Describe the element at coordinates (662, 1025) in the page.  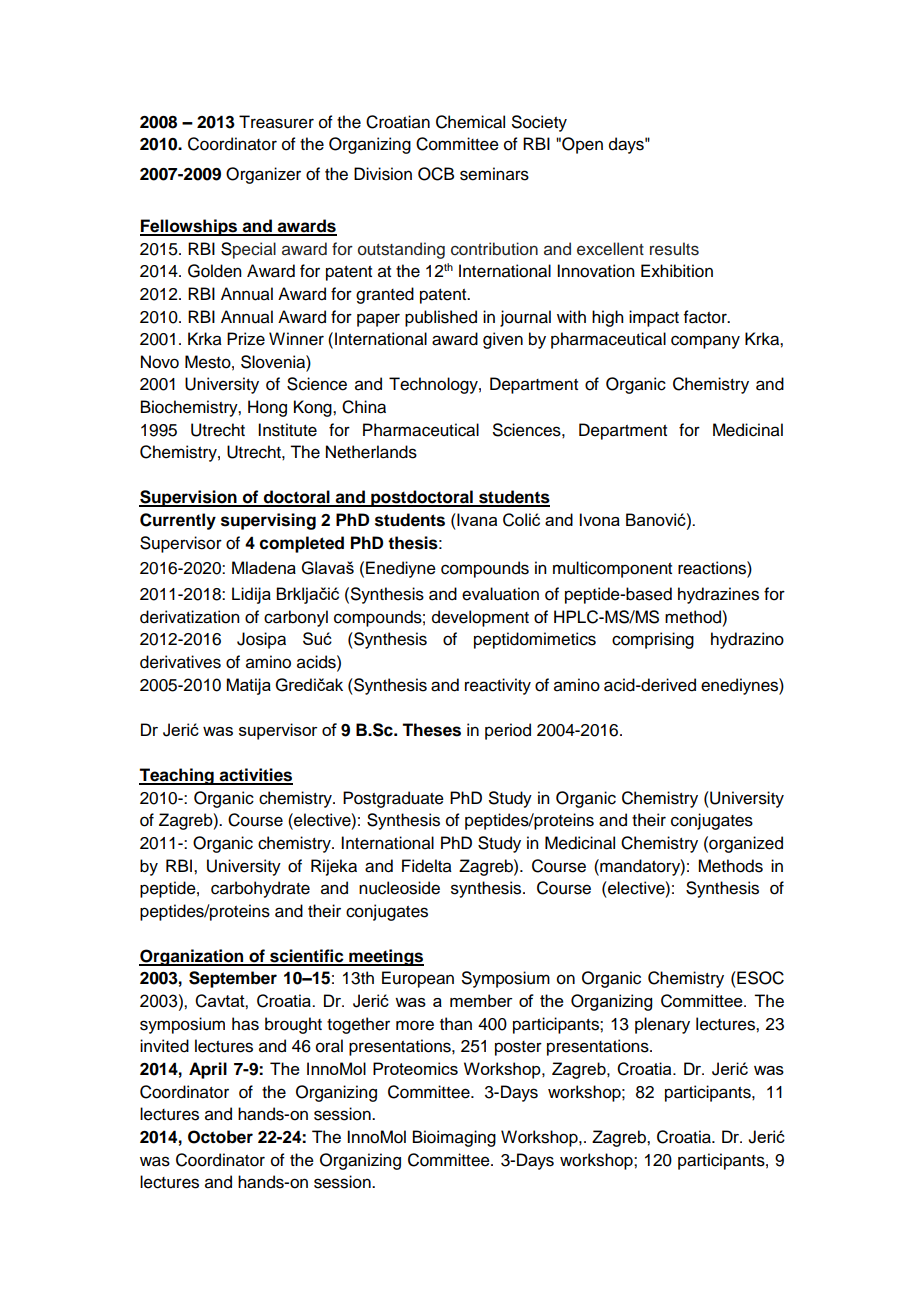
I see `plenary` at that location.
